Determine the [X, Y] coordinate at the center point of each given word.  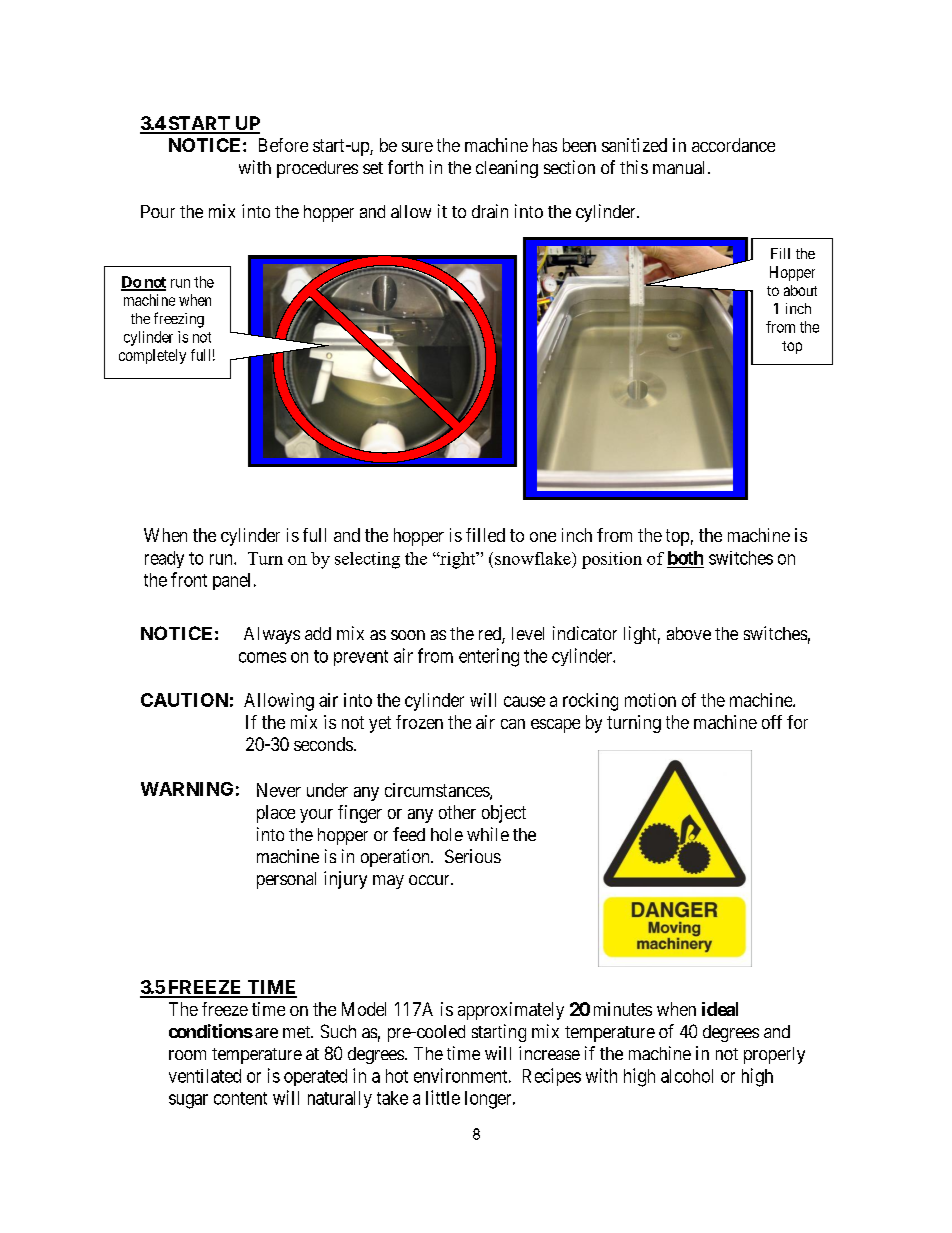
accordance [733, 145]
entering [489, 657]
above [689, 633]
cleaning [507, 169]
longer [489, 1100]
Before [283, 145]
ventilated [205, 1076]
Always [272, 635]
